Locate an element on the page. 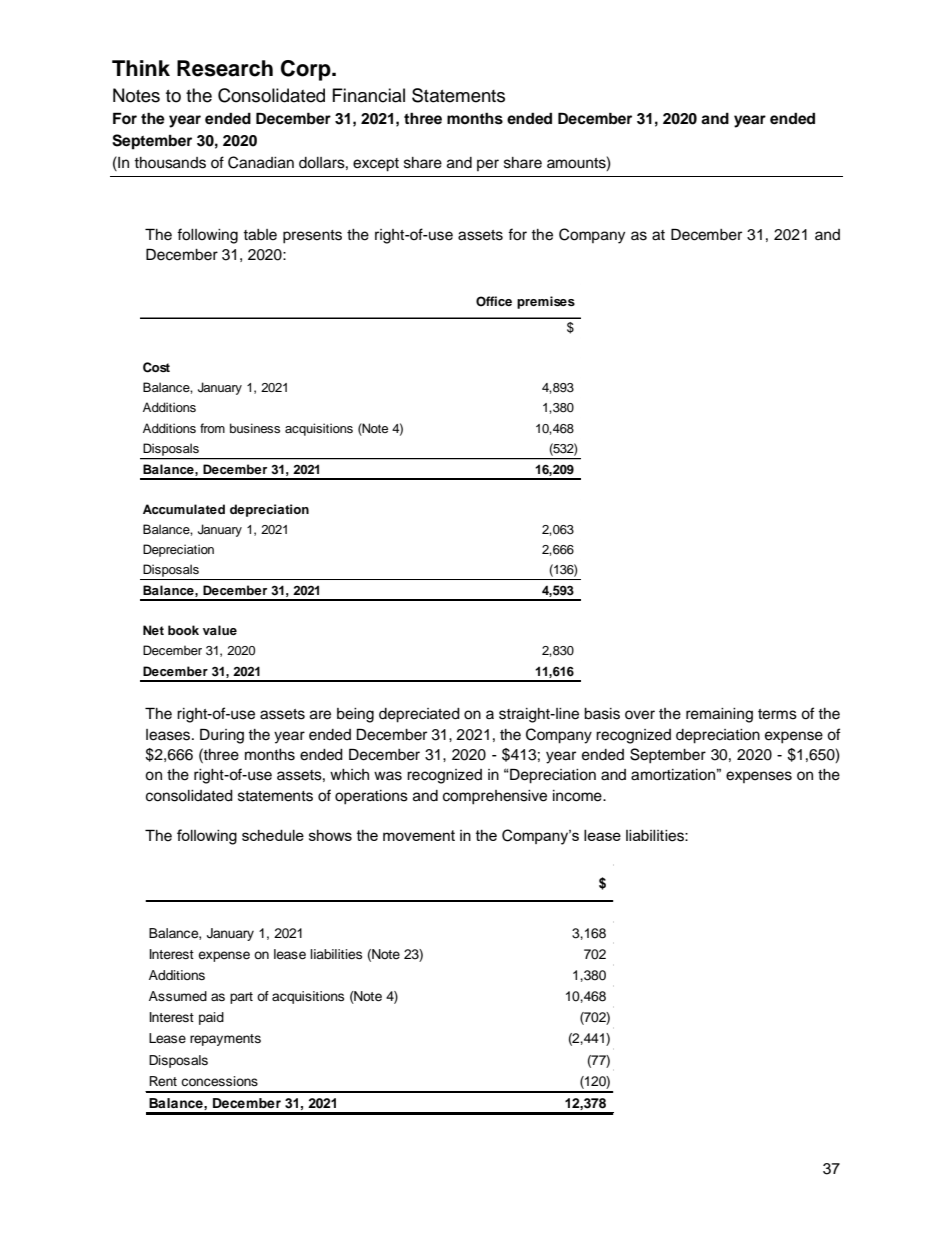 The image size is (952, 1233). remaining is located at coordinates (719, 715).
